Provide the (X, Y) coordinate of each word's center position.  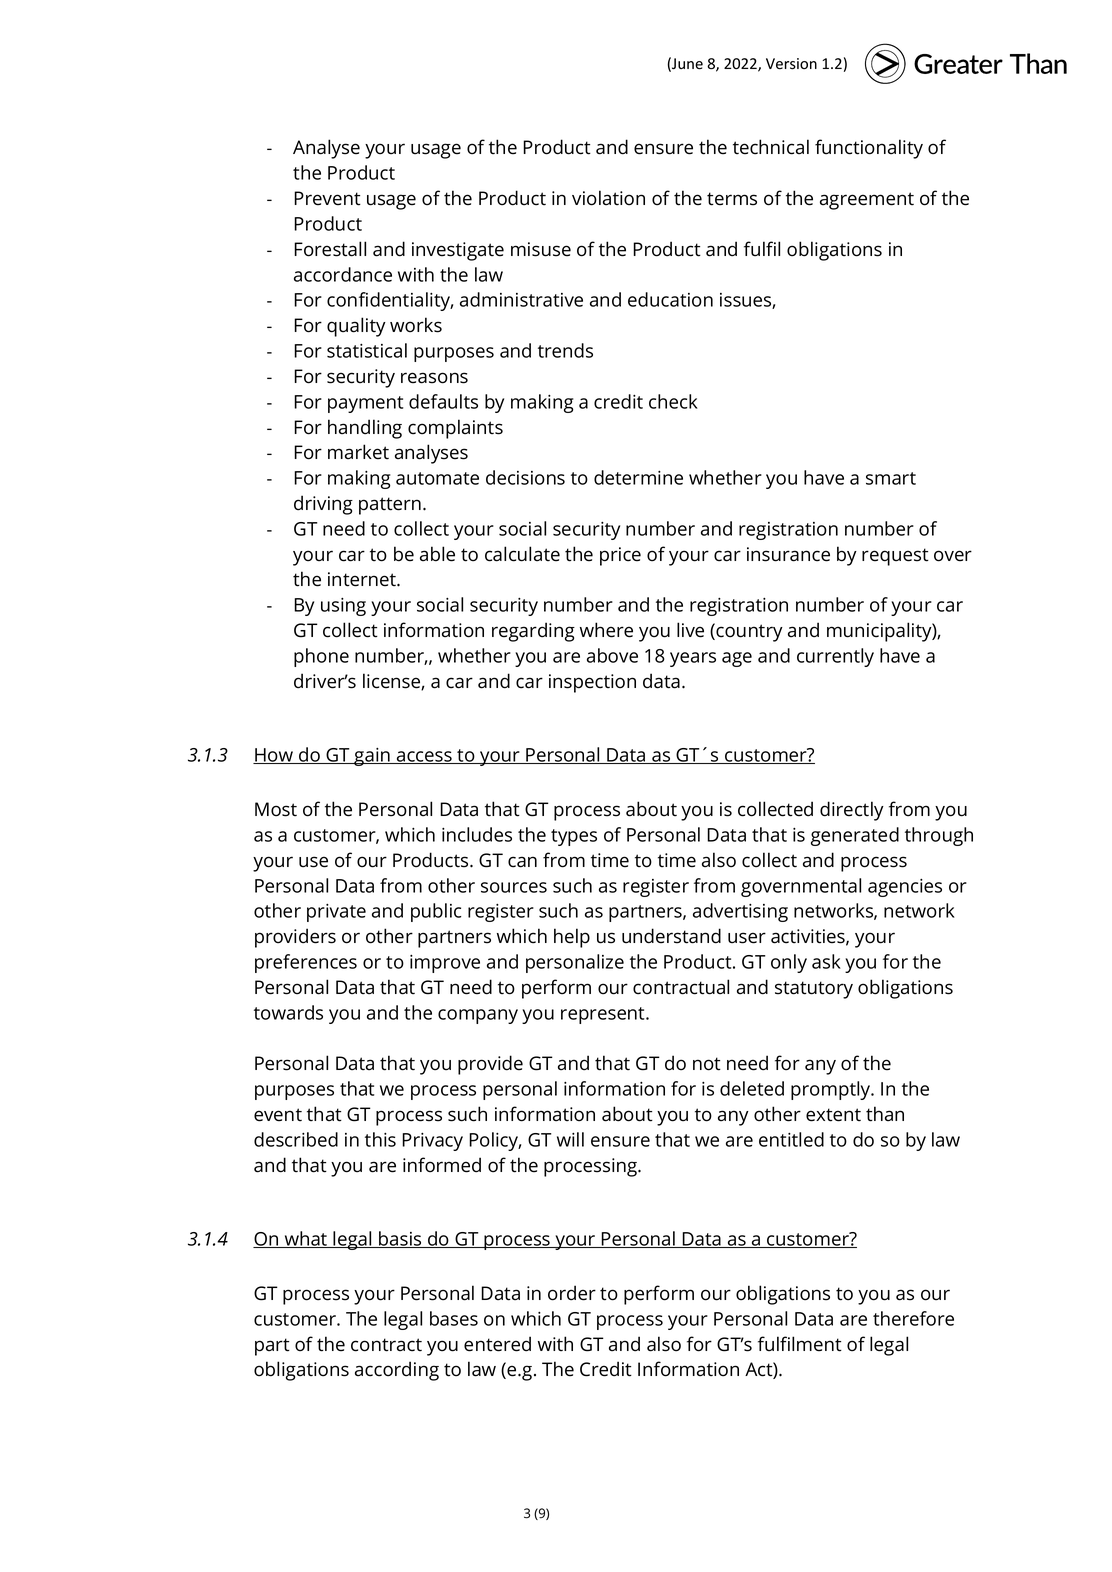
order (572, 1293)
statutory (814, 990)
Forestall (330, 249)
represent (604, 1015)
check (673, 401)
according (397, 1371)
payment (365, 404)
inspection (592, 683)
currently (835, 657)
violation (608, 198)
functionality (869, 149)
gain (372, 757)
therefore (913, 1318)
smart (891, 478)
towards (288, 1012)
